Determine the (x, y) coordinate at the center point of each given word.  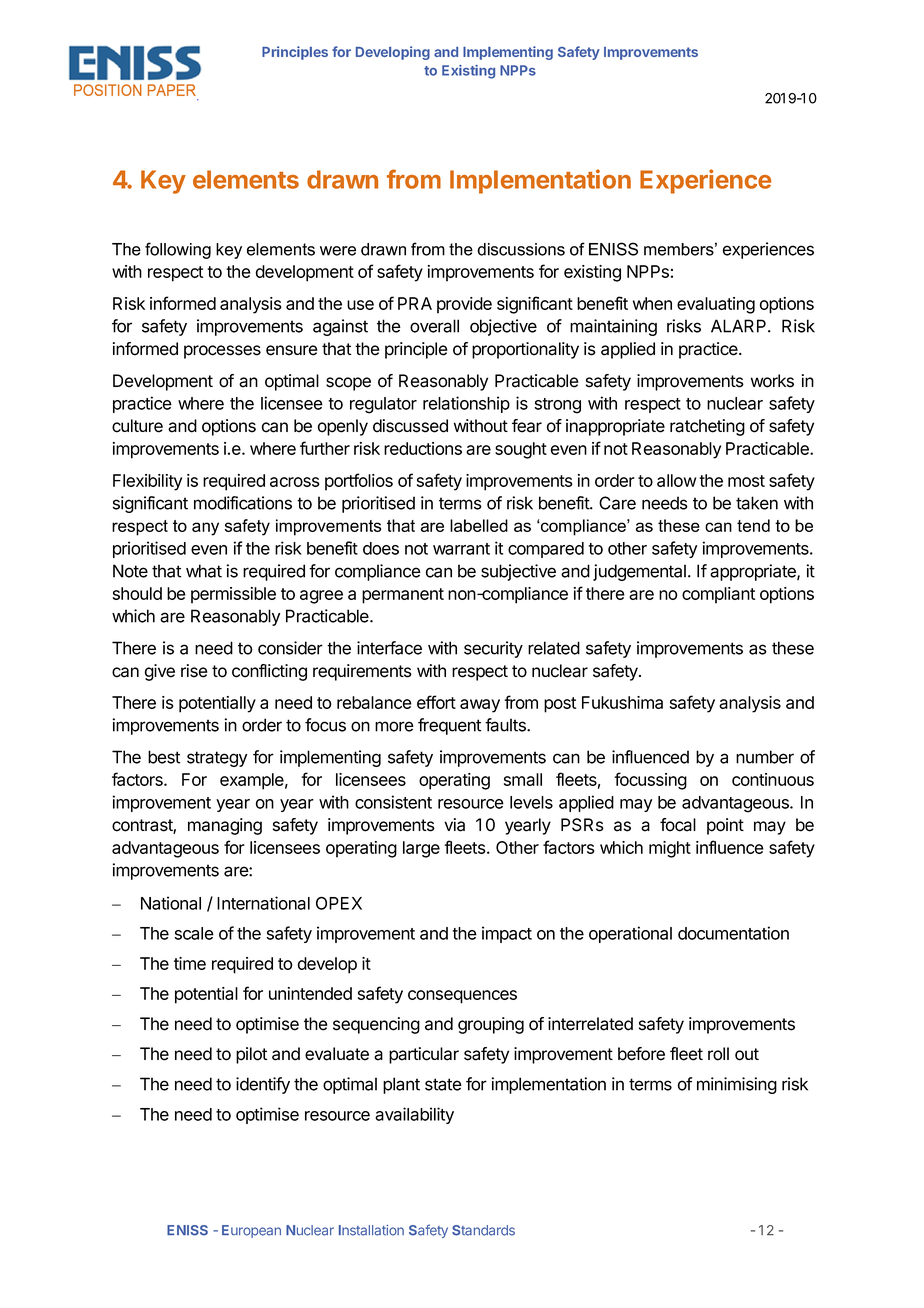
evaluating (716, 305)
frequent (449, 726)
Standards (483, 1230)
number (765, 757)
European (251, 1231)
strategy (217, 759)
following (178, 250)
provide (464, 305)
